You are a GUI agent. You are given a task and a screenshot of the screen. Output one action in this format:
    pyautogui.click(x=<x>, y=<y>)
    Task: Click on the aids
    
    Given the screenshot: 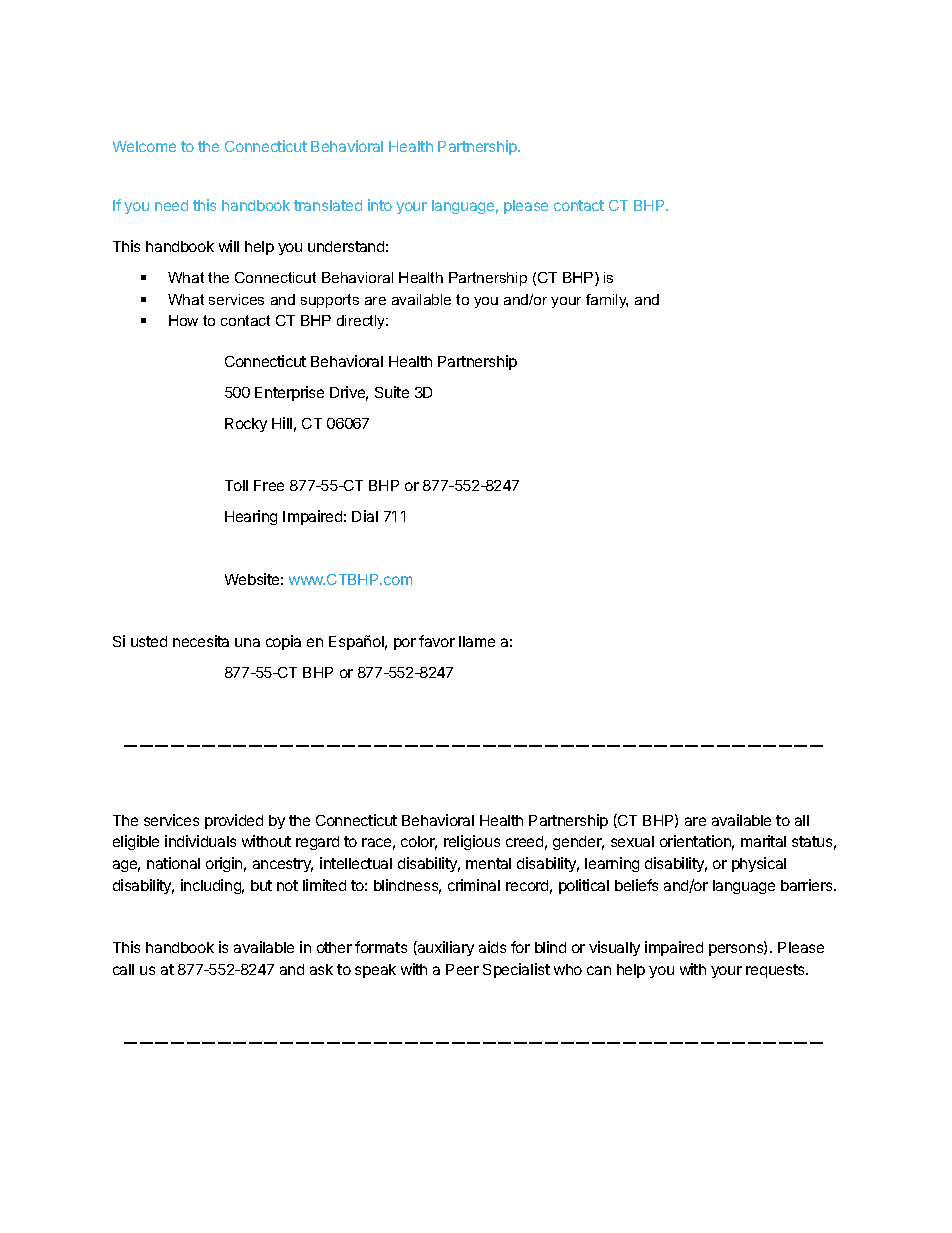 What is the action you would take?
    pyautogui.click(x=492, y=947)
